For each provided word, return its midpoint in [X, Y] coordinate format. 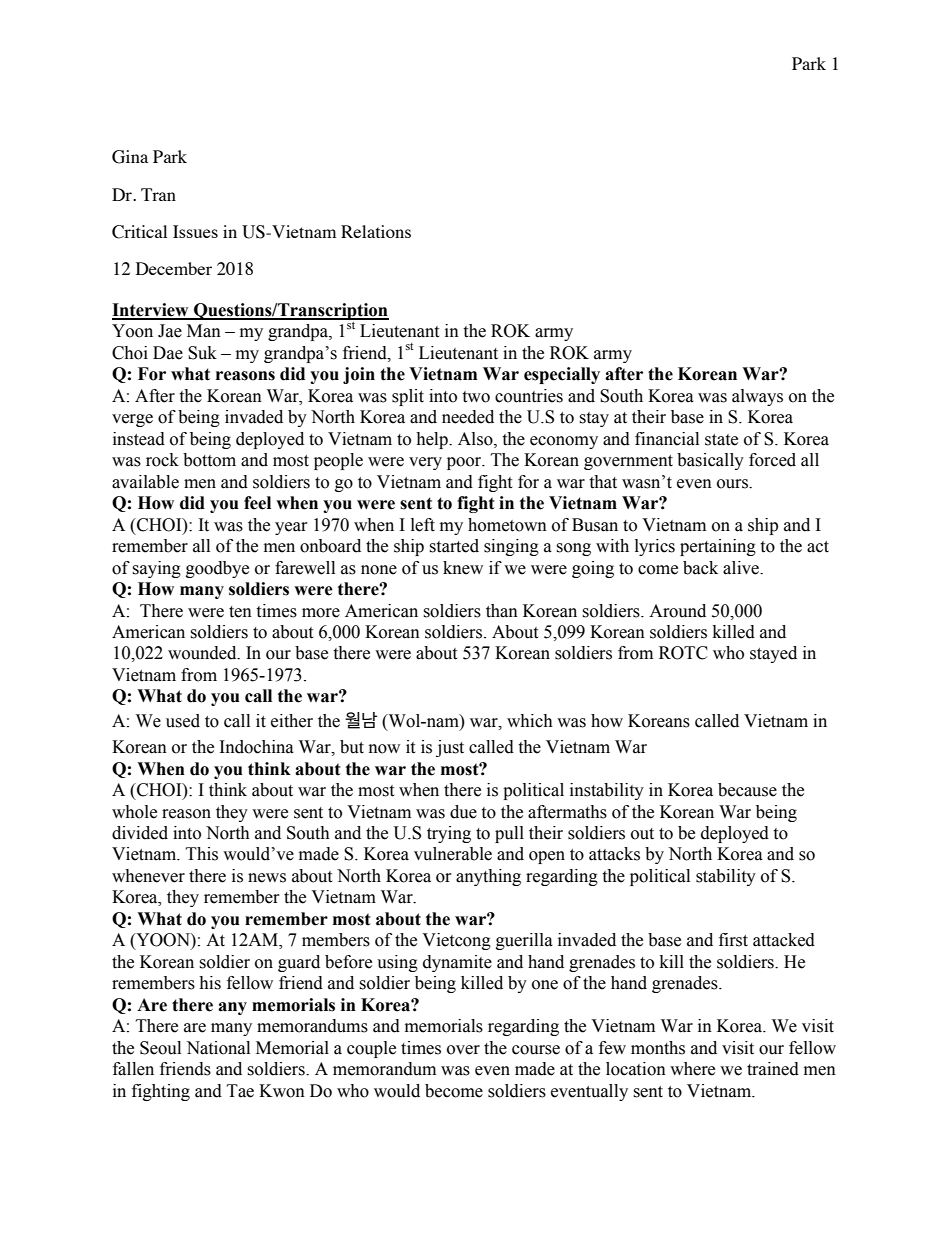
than [502, 611]
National [218, 1048]
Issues [195, 231]
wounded [203, 653]
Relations [376, 231]
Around [677, 611]
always [757, 397]
